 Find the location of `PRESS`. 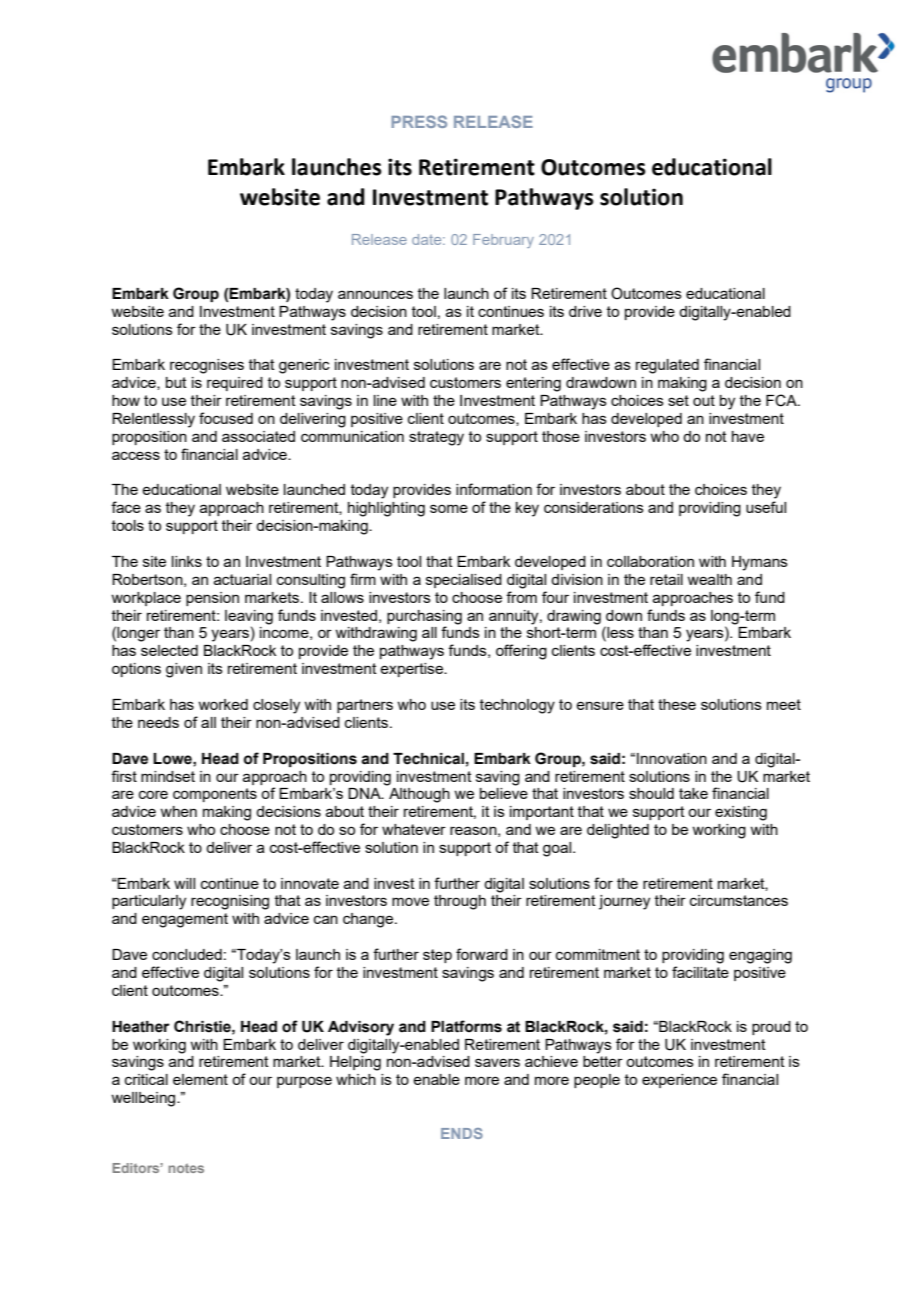

PRESS is located at coordinates (419, 121).
